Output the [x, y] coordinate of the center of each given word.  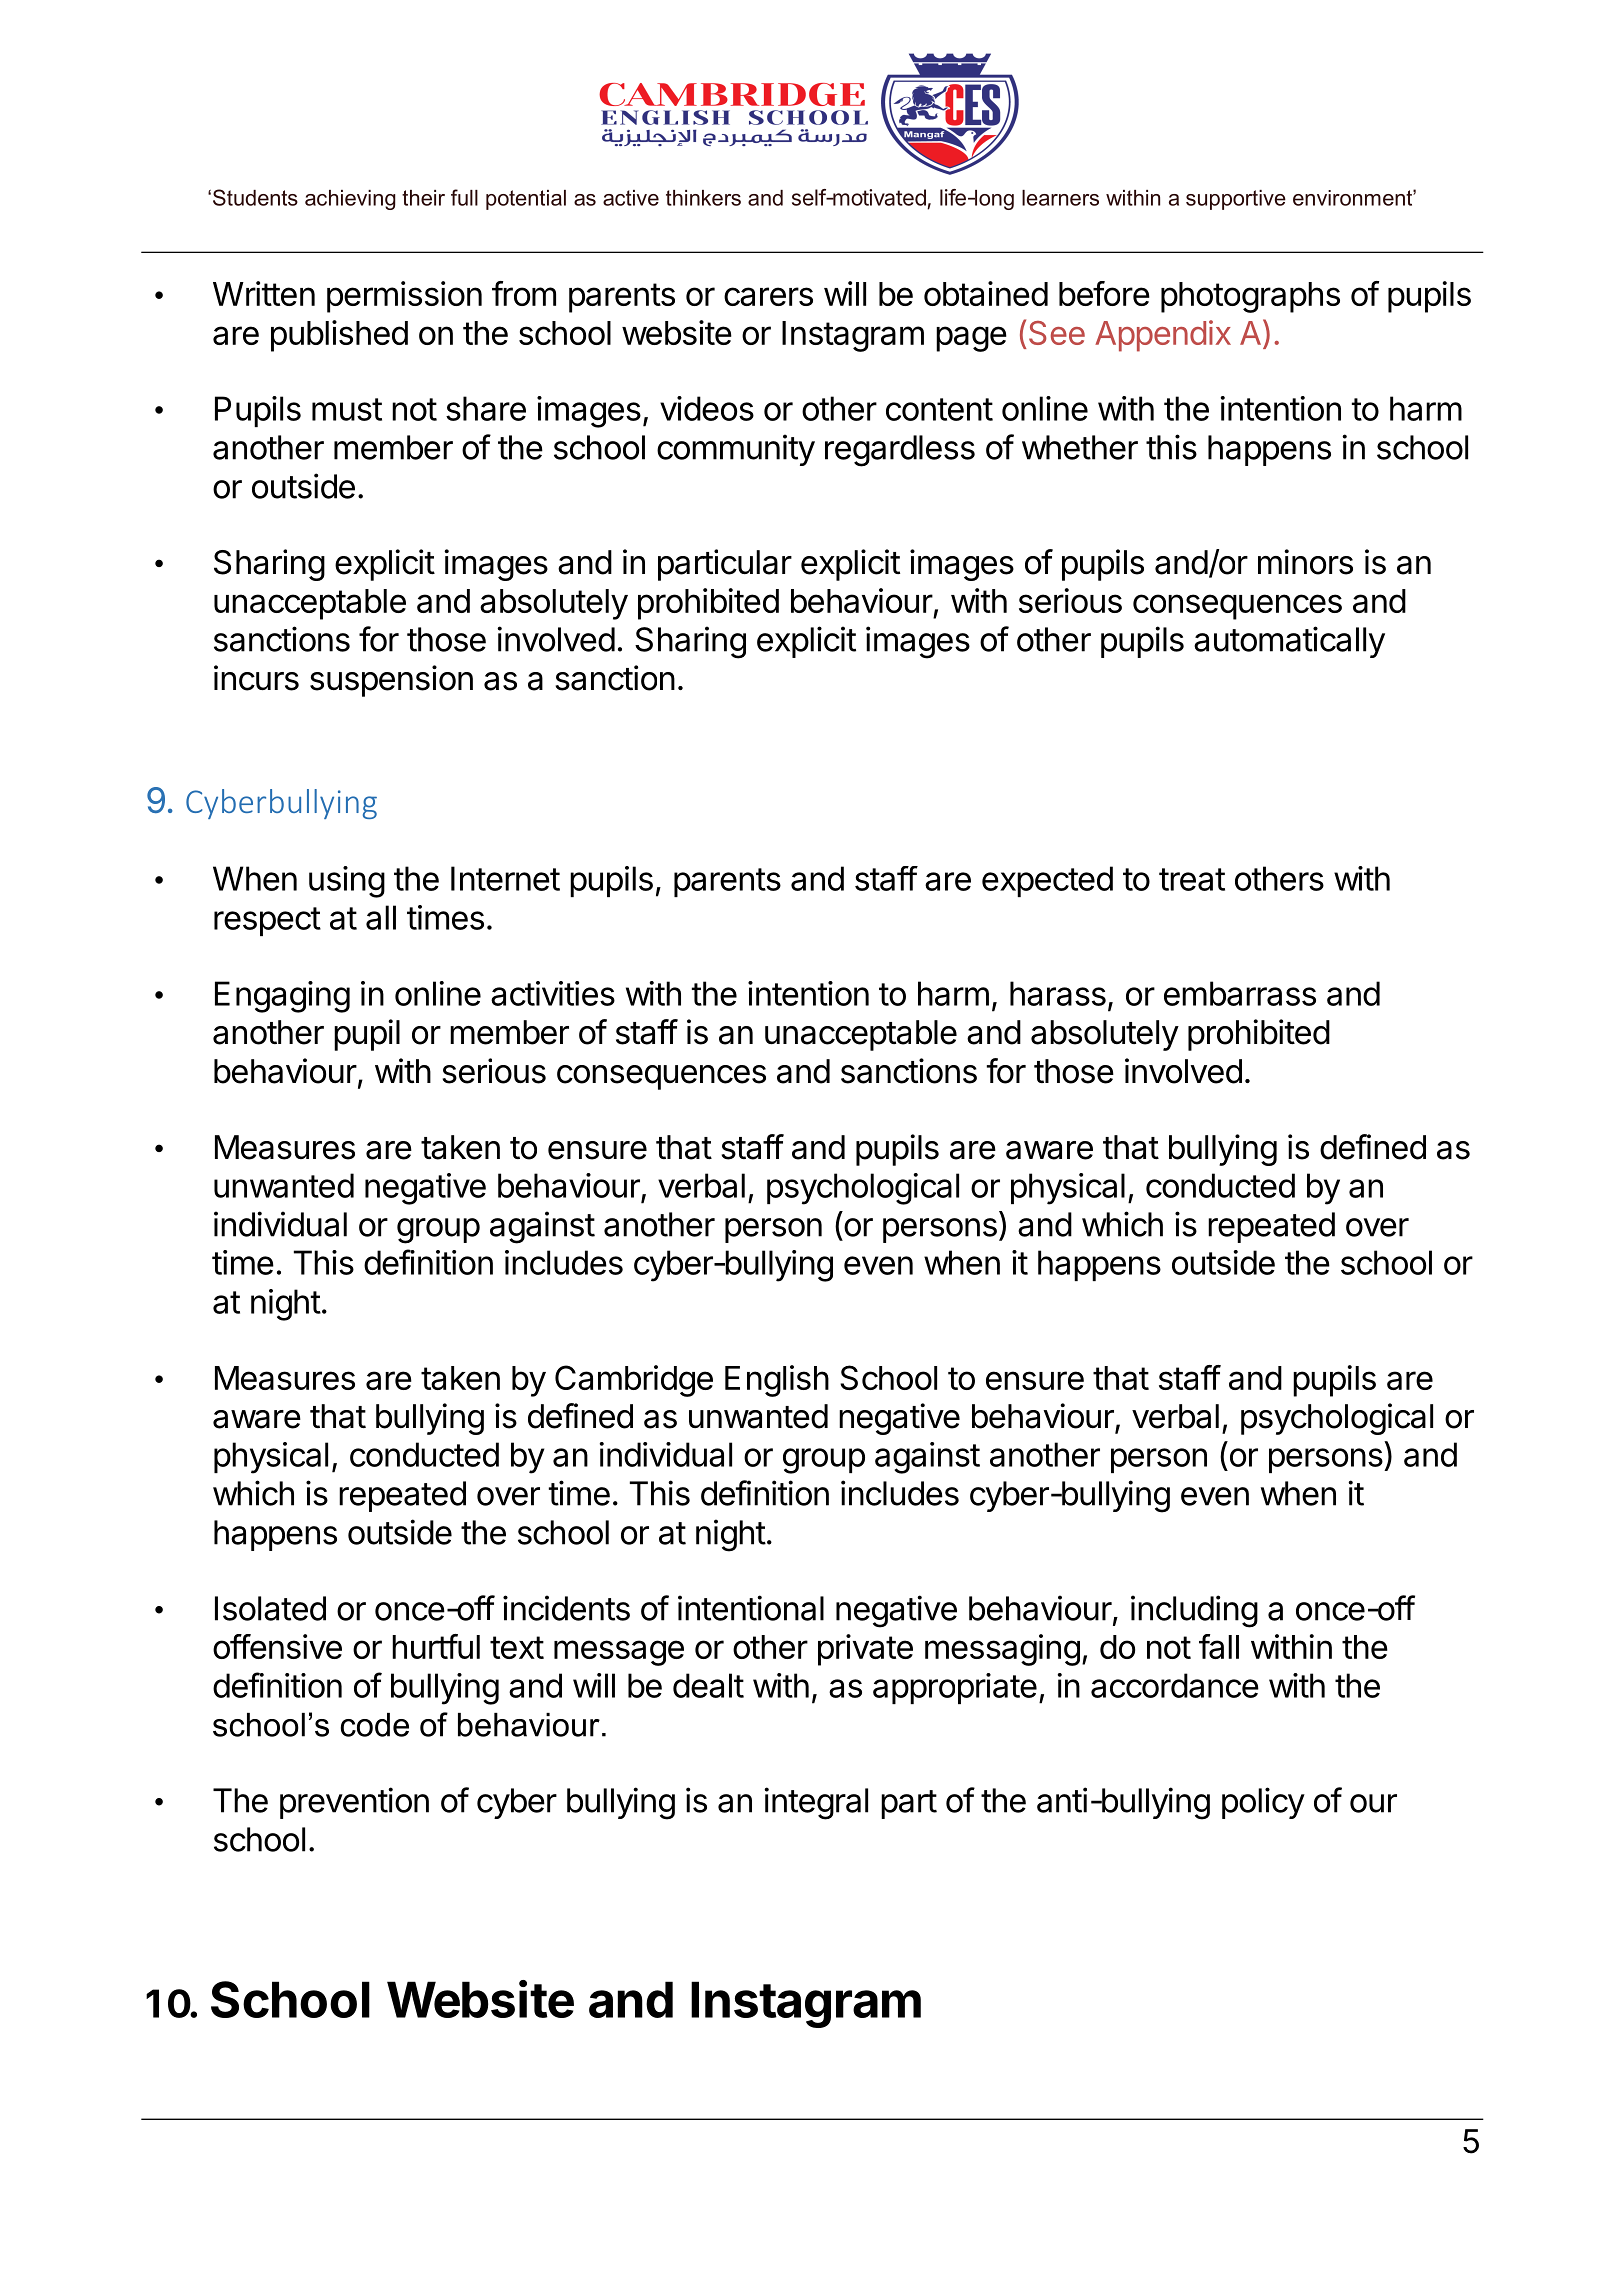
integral [816, 1803]
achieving [350, 200]
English [777, 1381]
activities [553, 993]
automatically [1289, 642]
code [375, 1725]
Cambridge [634, 1381]
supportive [1236, 200]
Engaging [282, 997]
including [1194, 1611]
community [736, 450]
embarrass [1240, 993]
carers [768, 296]
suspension [391, 681]
